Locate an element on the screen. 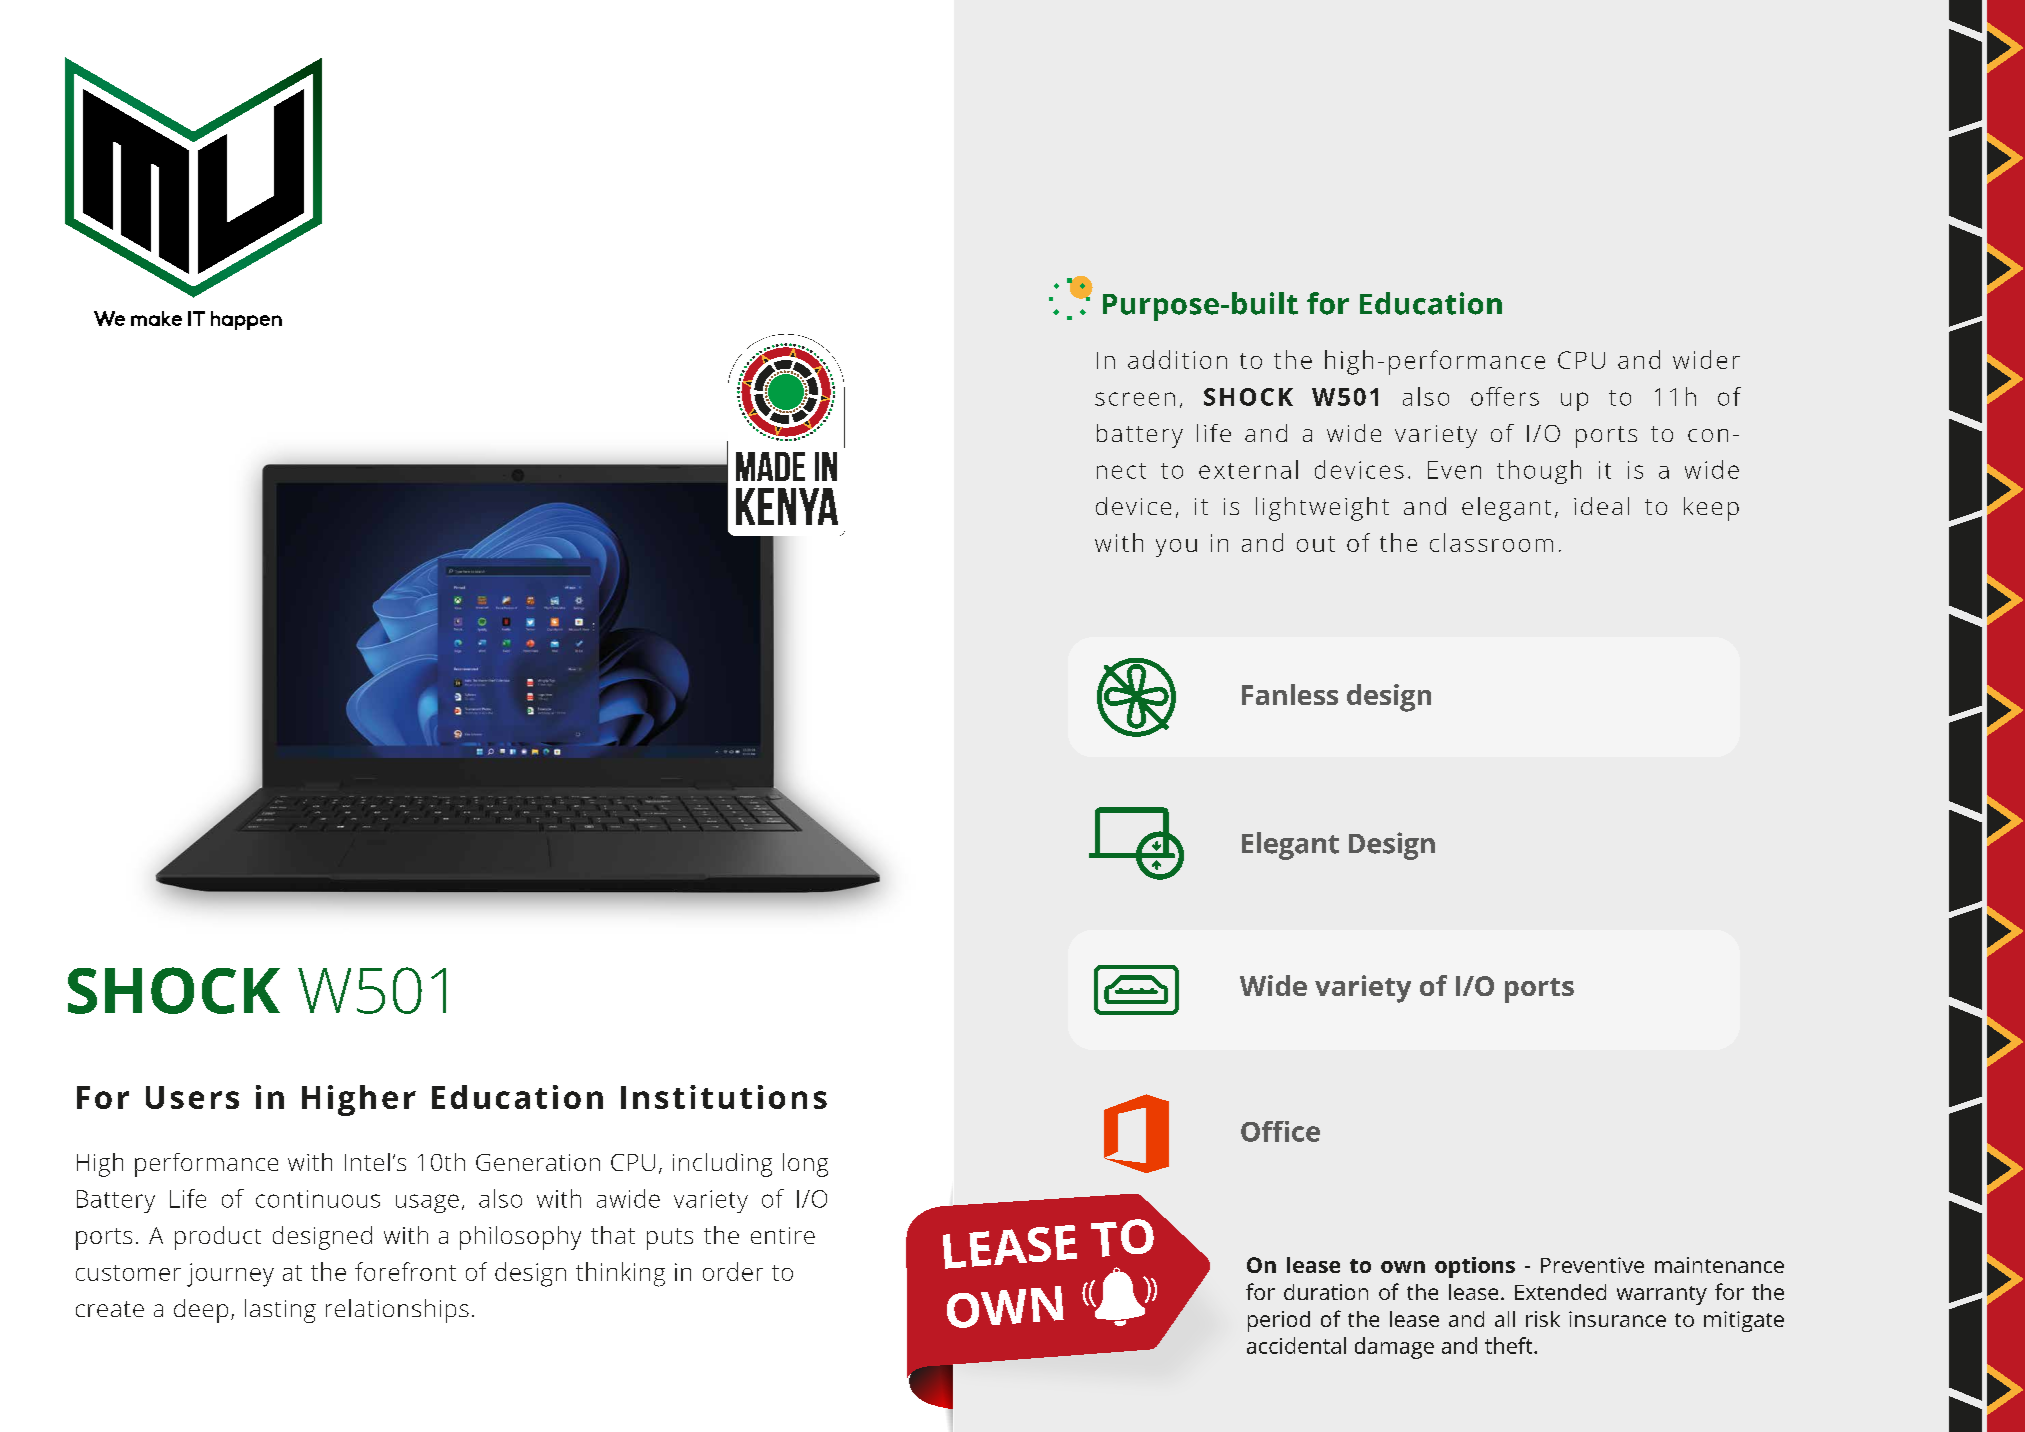  long is located at coordinates (805, 1165).
